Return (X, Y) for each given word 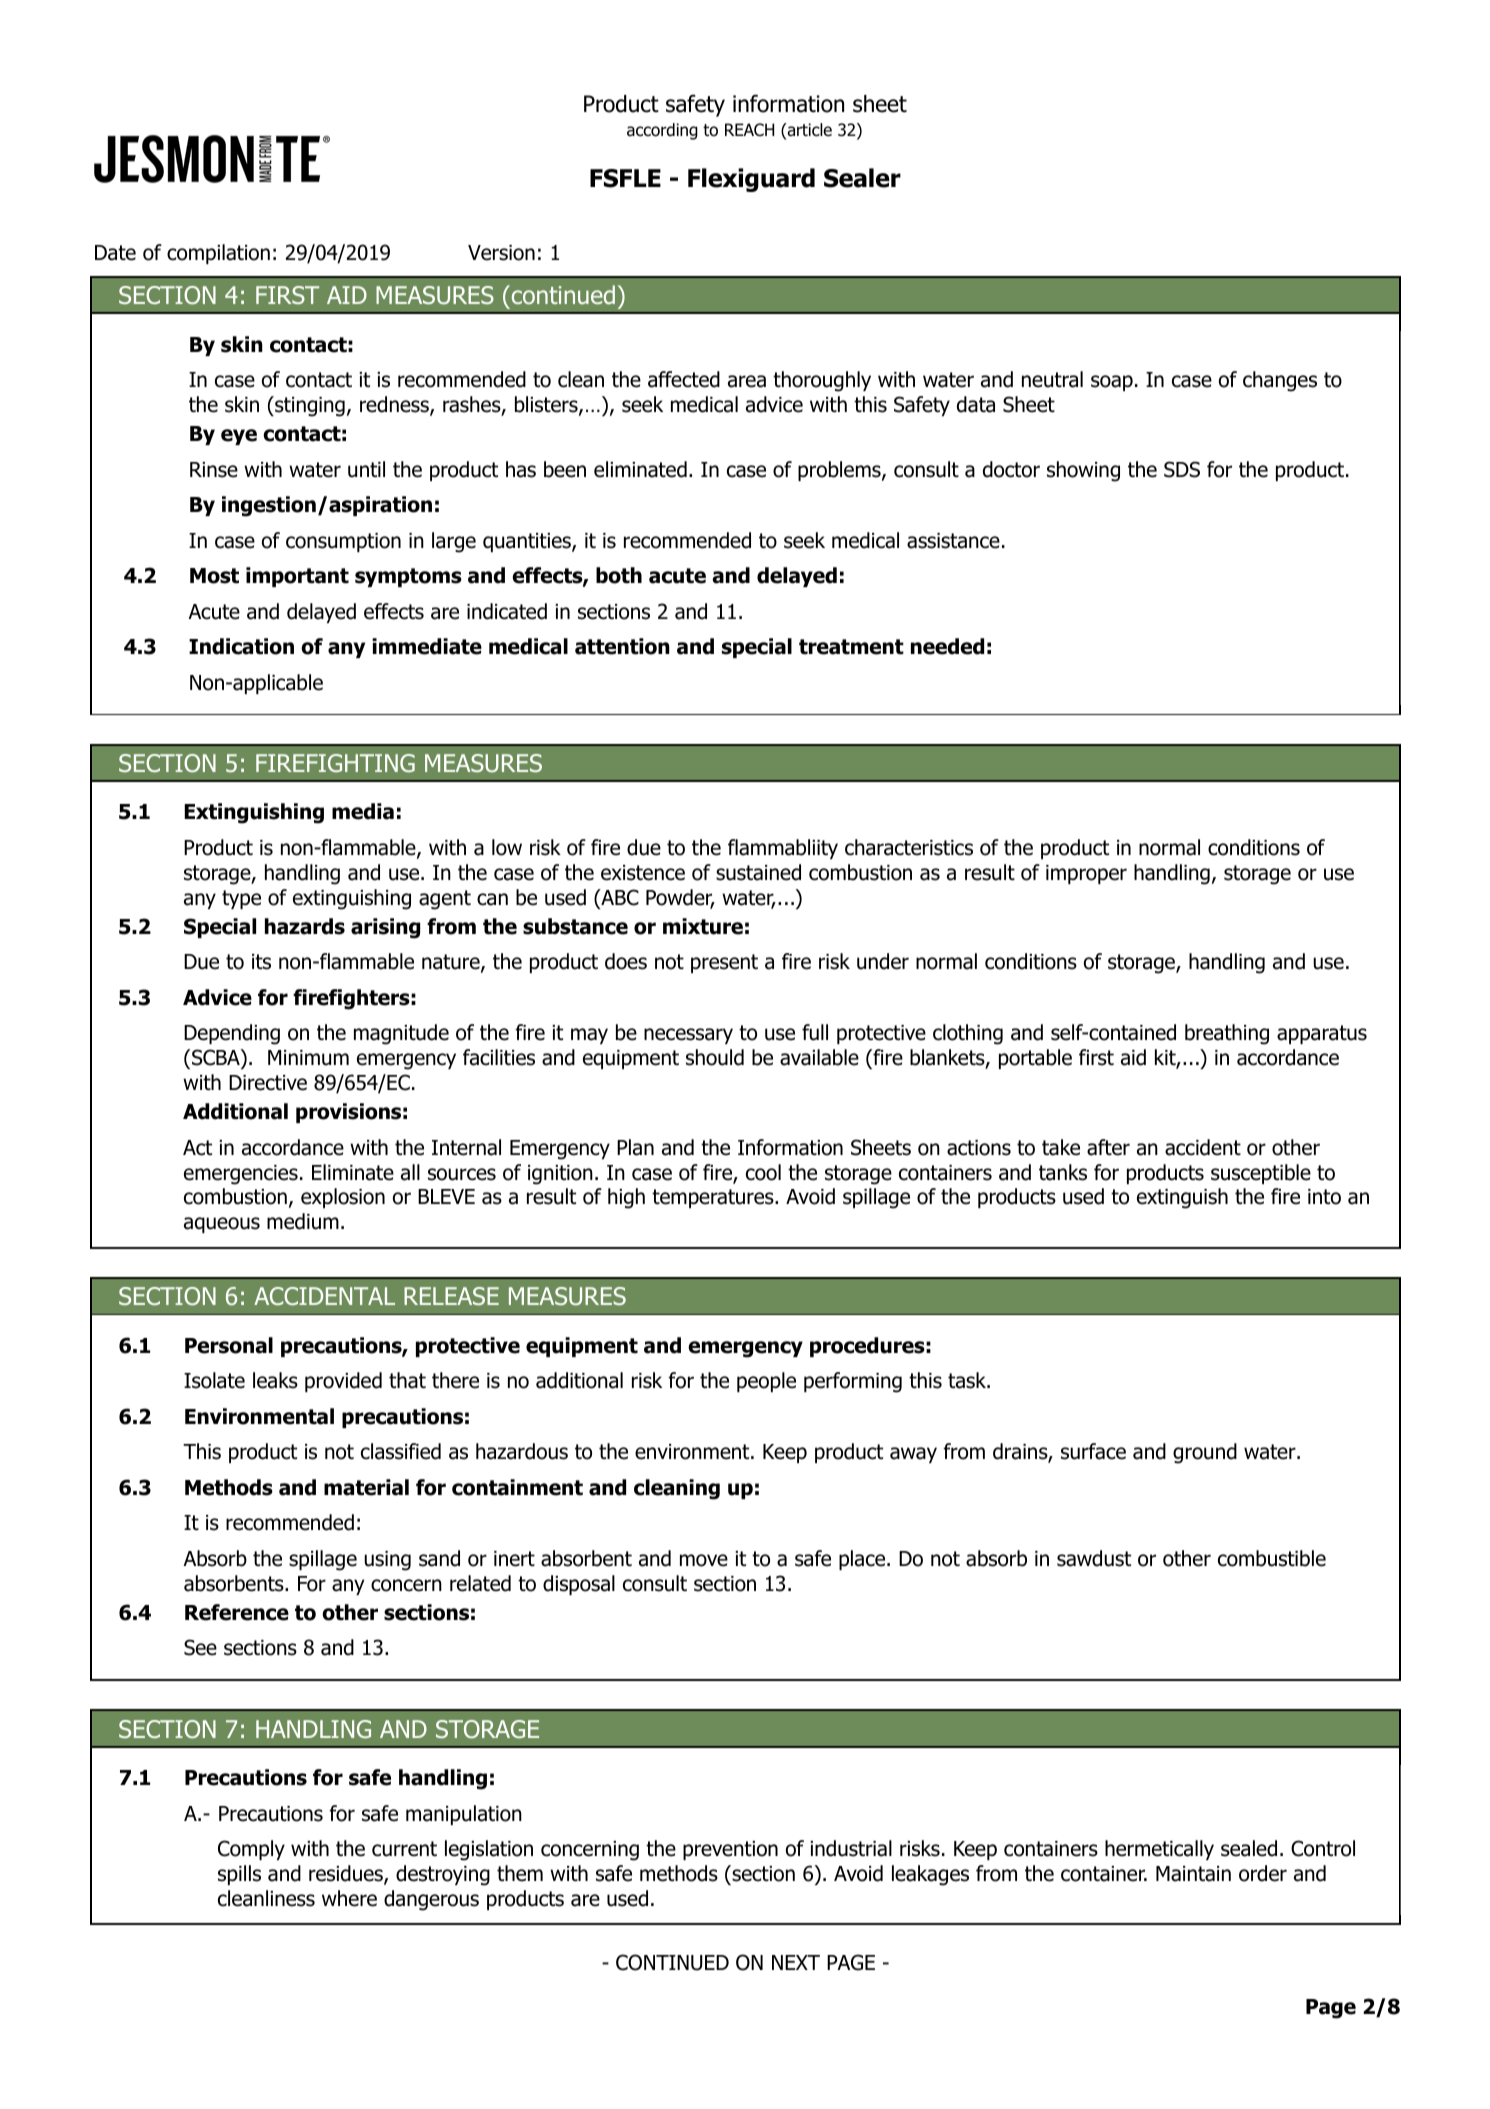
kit (1166, 1058)
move (704, 1560)
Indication (241, 646)
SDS (1182, 469)
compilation (218, 254)
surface (1093, 1451)
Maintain (1193, 1874)
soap (1112, 383)
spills (239, 1875)
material (366, 1487)
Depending (232, 1034)
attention (622, 646)
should (715, 1057)
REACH (749, 130)
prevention (730, 1850)
